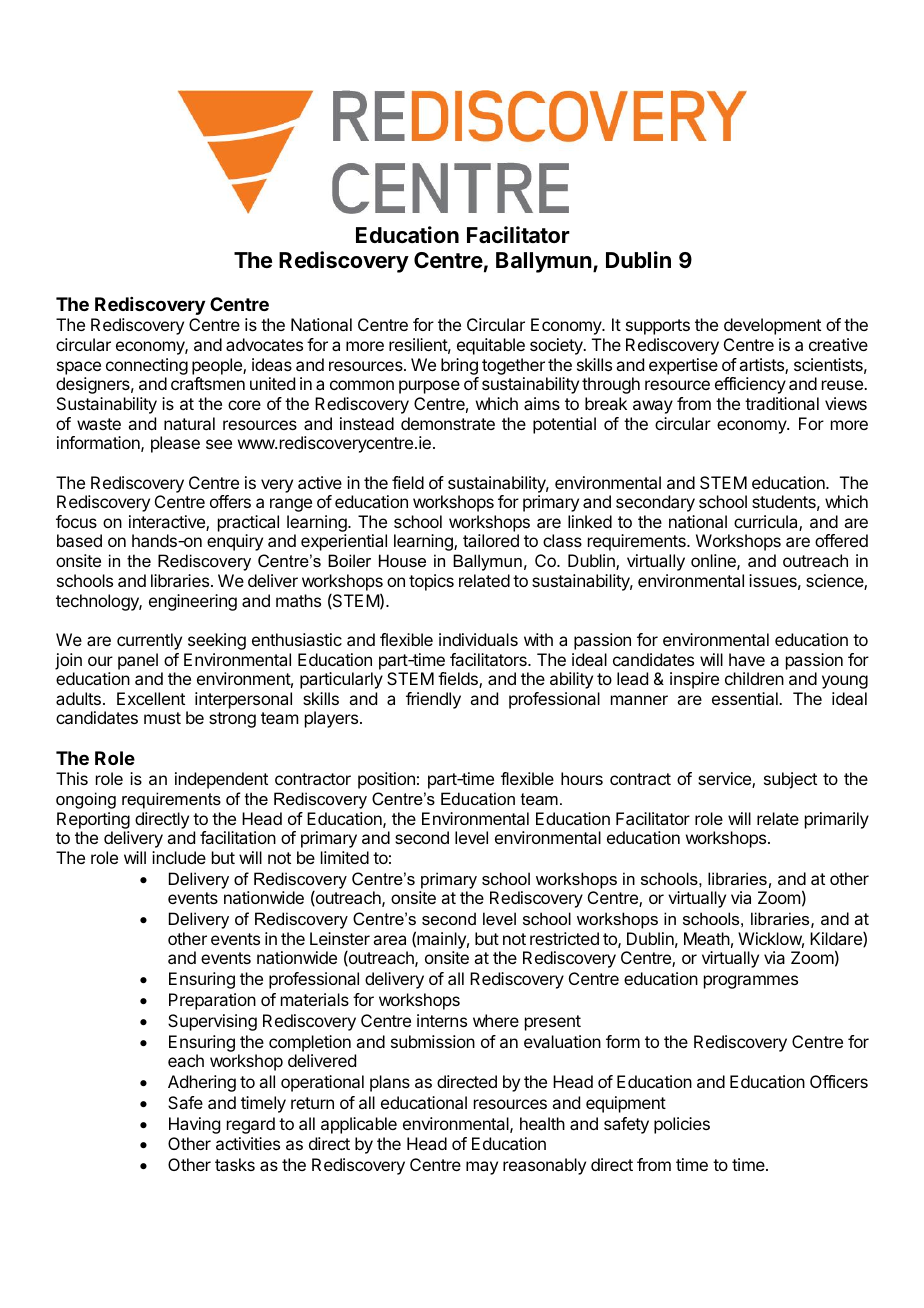 The height and width of the document is (1308, 924). What do you see at coordinates (433, 700) in the document?
I see `friendly` at bounding box center [433, 700].
